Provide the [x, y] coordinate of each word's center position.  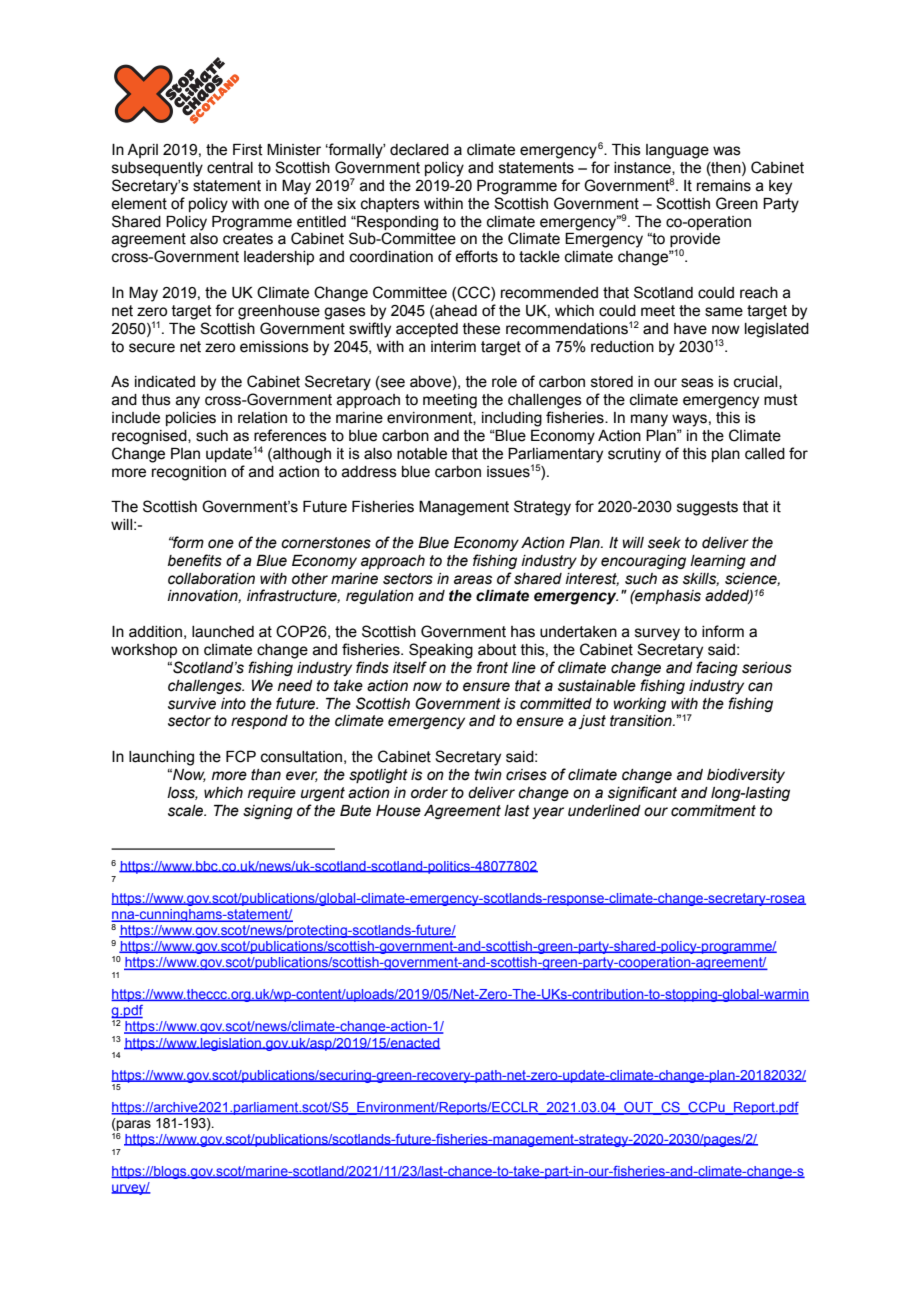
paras [133, 1124]
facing [717, 668]
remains [724, 186]
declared [419, 150]
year [548, 813]
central [230, 168]
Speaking [441, 651]
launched [223, 632]
